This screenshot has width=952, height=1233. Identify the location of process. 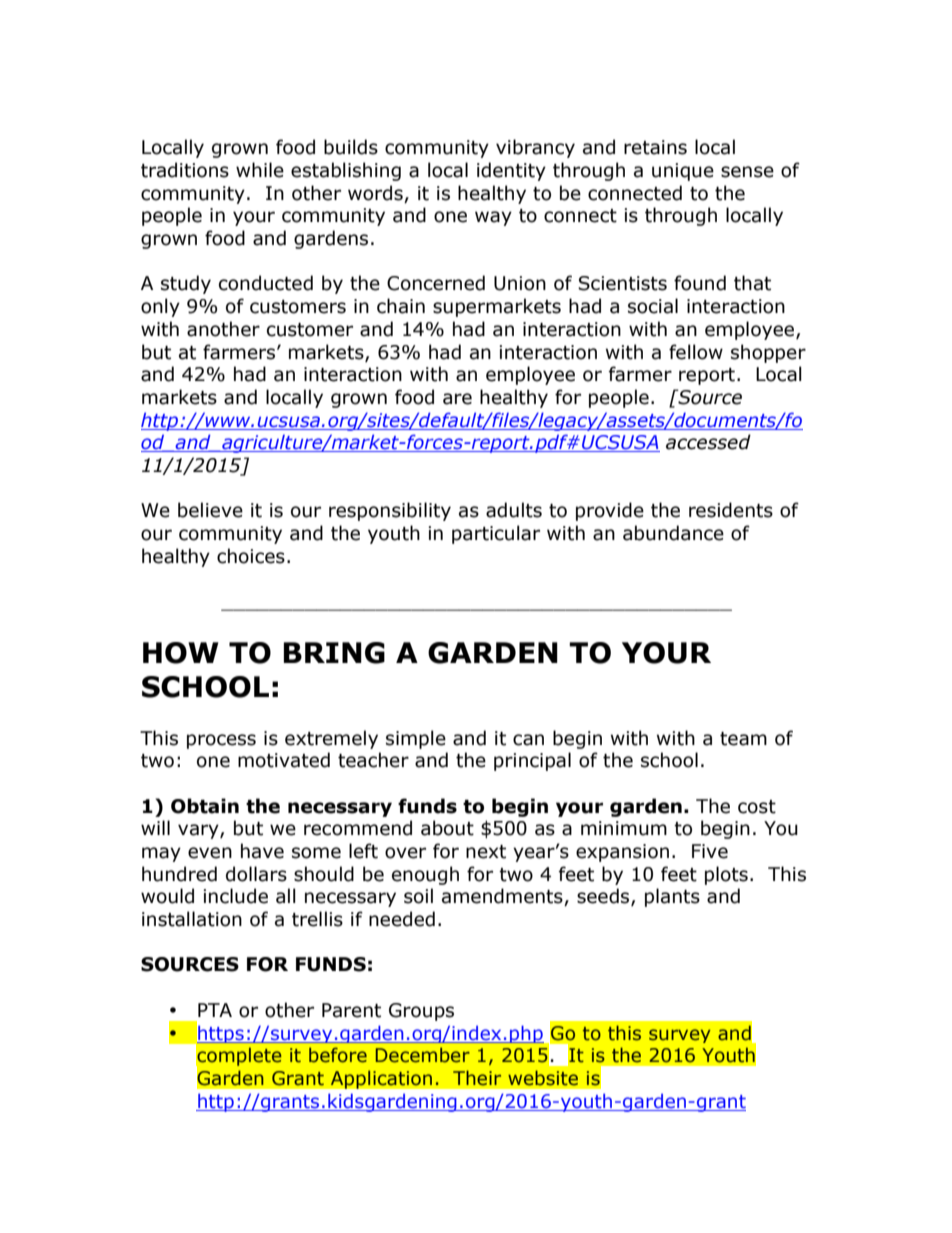
(221, 741).
